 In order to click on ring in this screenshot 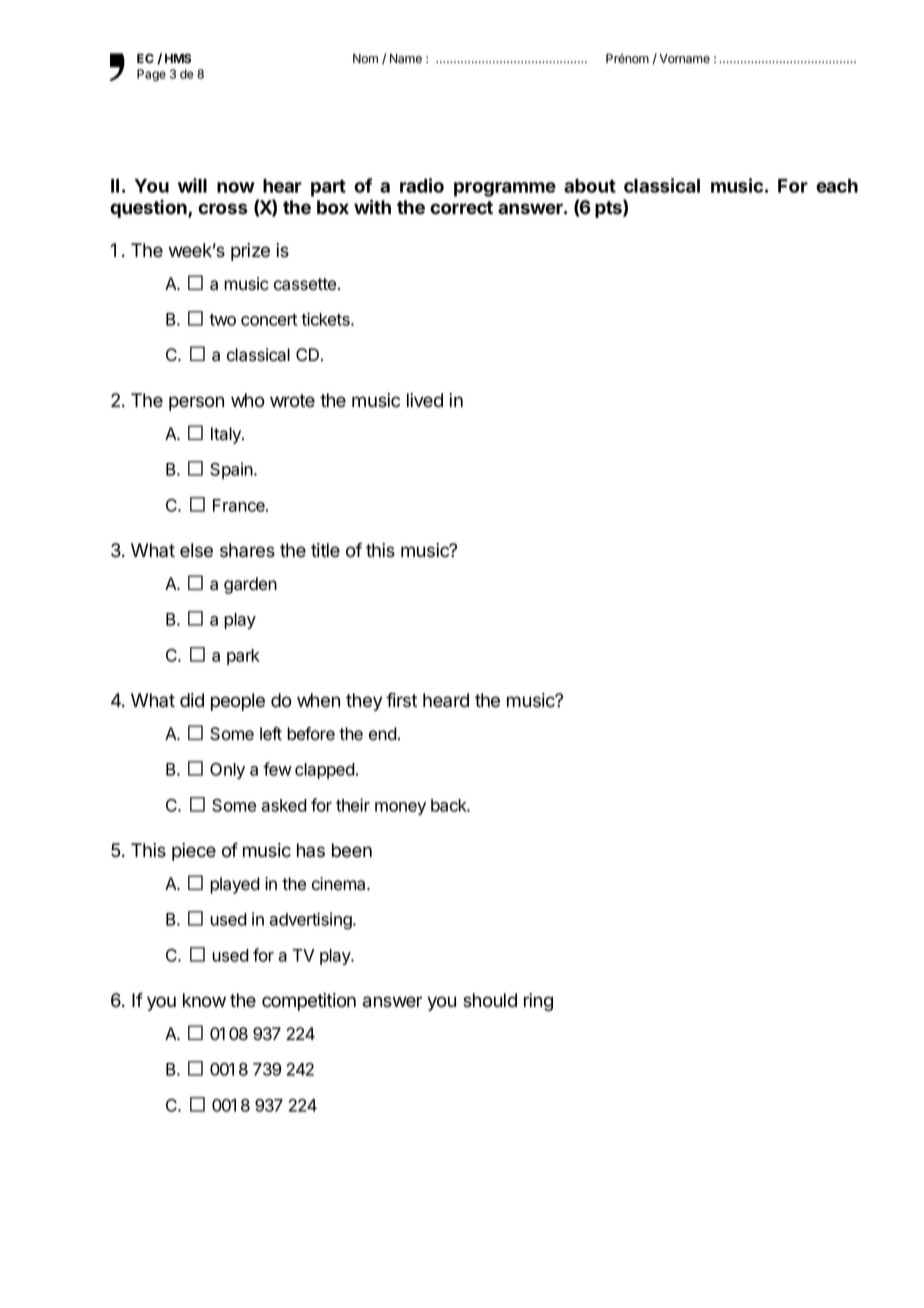, I will do `click(538, 1002)`.
